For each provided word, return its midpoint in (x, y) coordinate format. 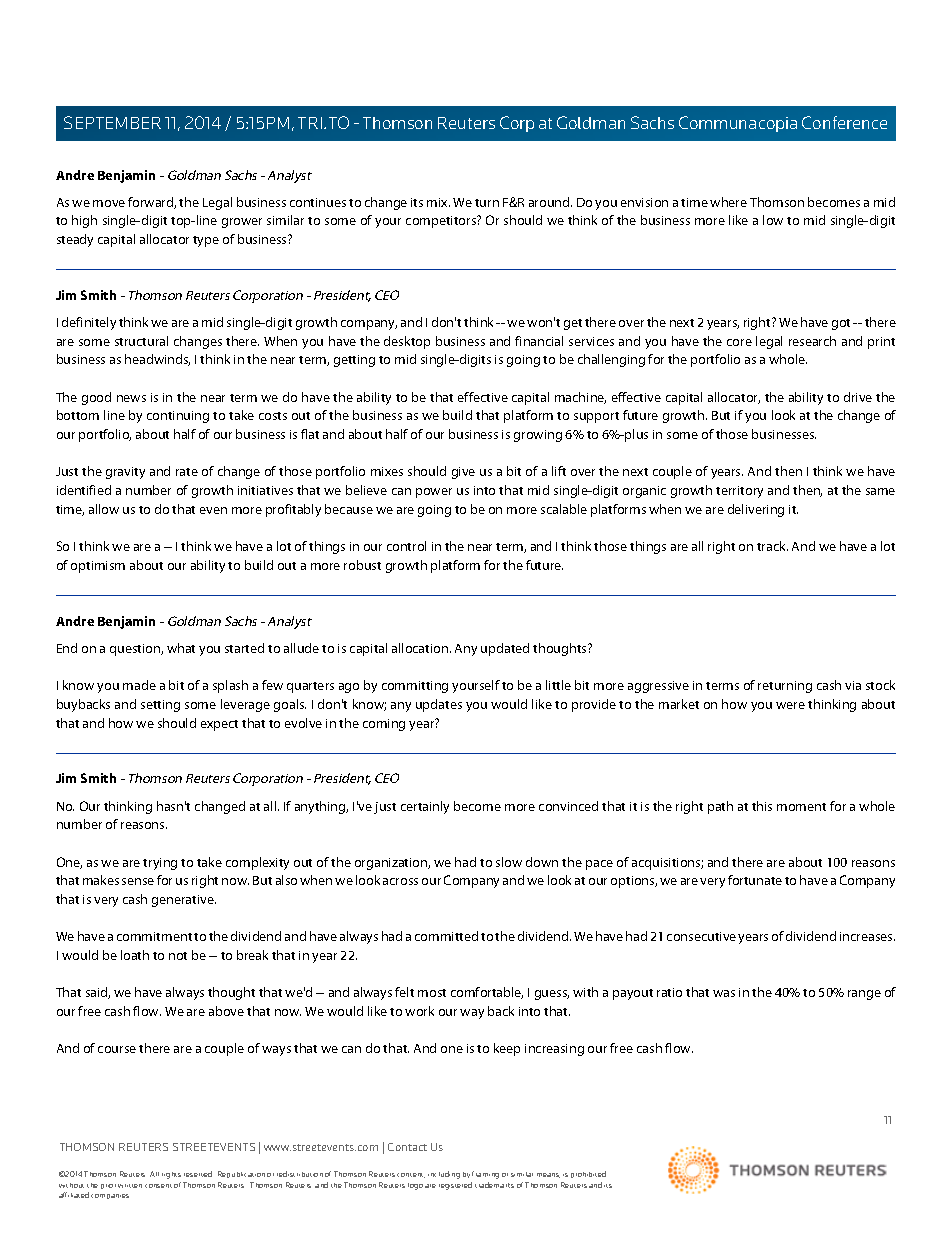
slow (509, 862)
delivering (756, 510)
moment (801, 807)
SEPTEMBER (112, 122)
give (463, 473)
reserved (198, 1174)
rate (187, 472)
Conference (844, 122)
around (550, 202)
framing (485, 1175)
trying (160, 864)
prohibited (588, 1174)
